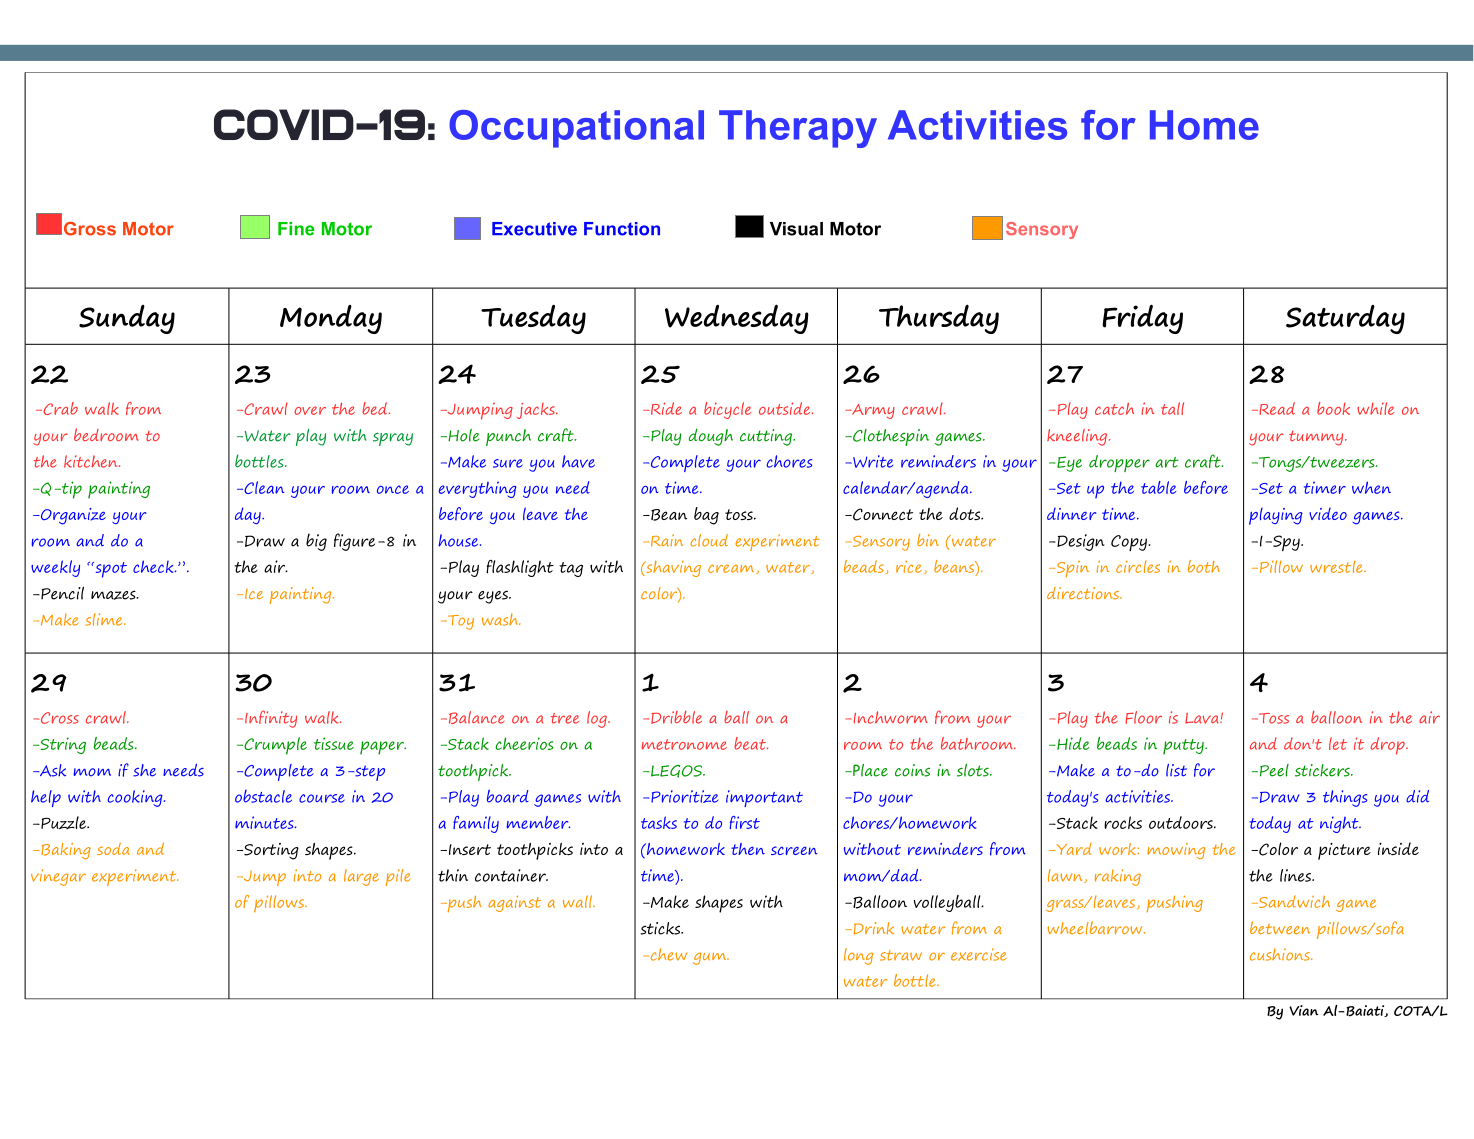  Describe the element at coordinates (263, 487) in the image. I see `Clean` at that location.
